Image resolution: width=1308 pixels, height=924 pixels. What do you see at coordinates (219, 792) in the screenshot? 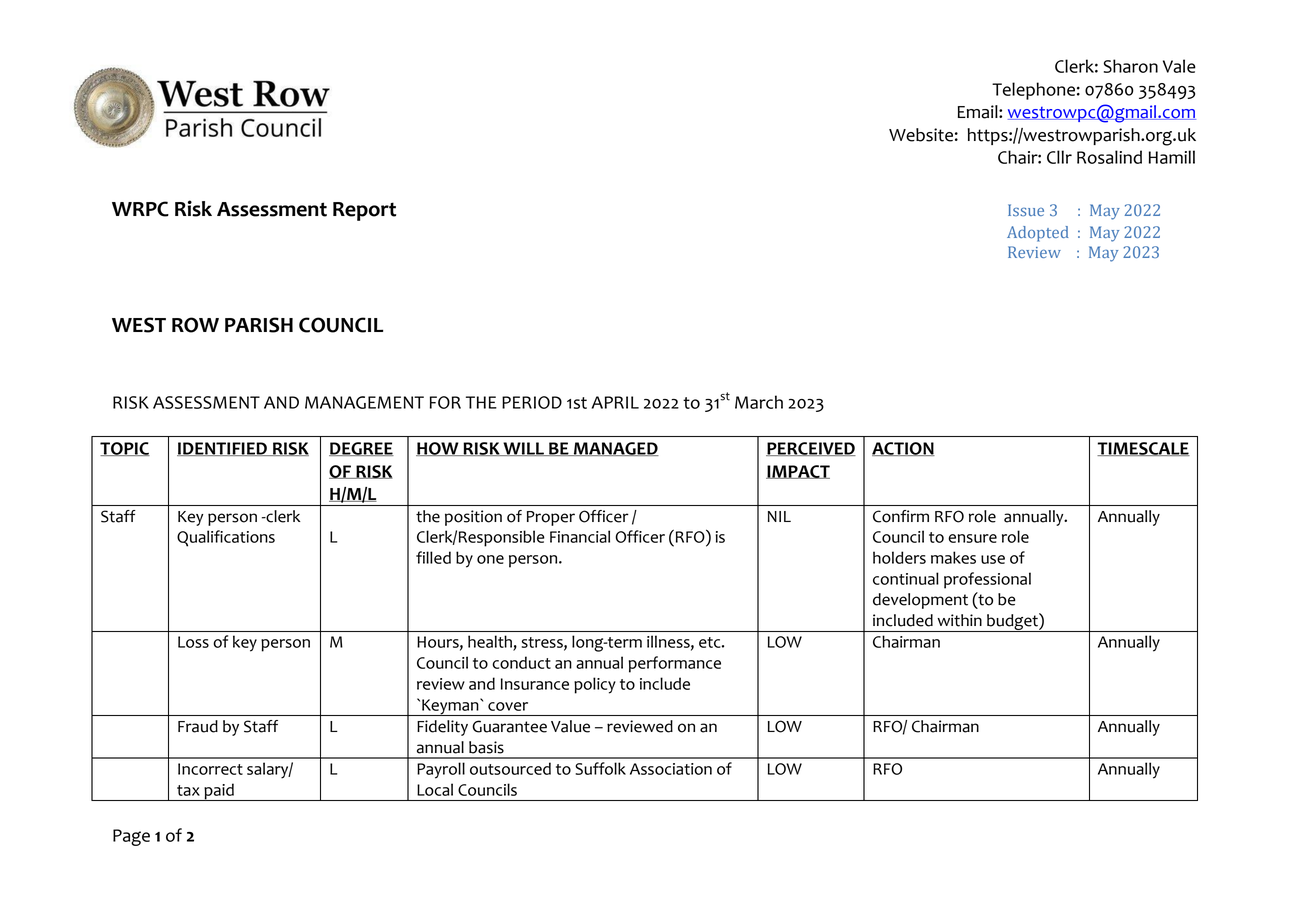
I see `paid` at bounding box center [219, 792].
